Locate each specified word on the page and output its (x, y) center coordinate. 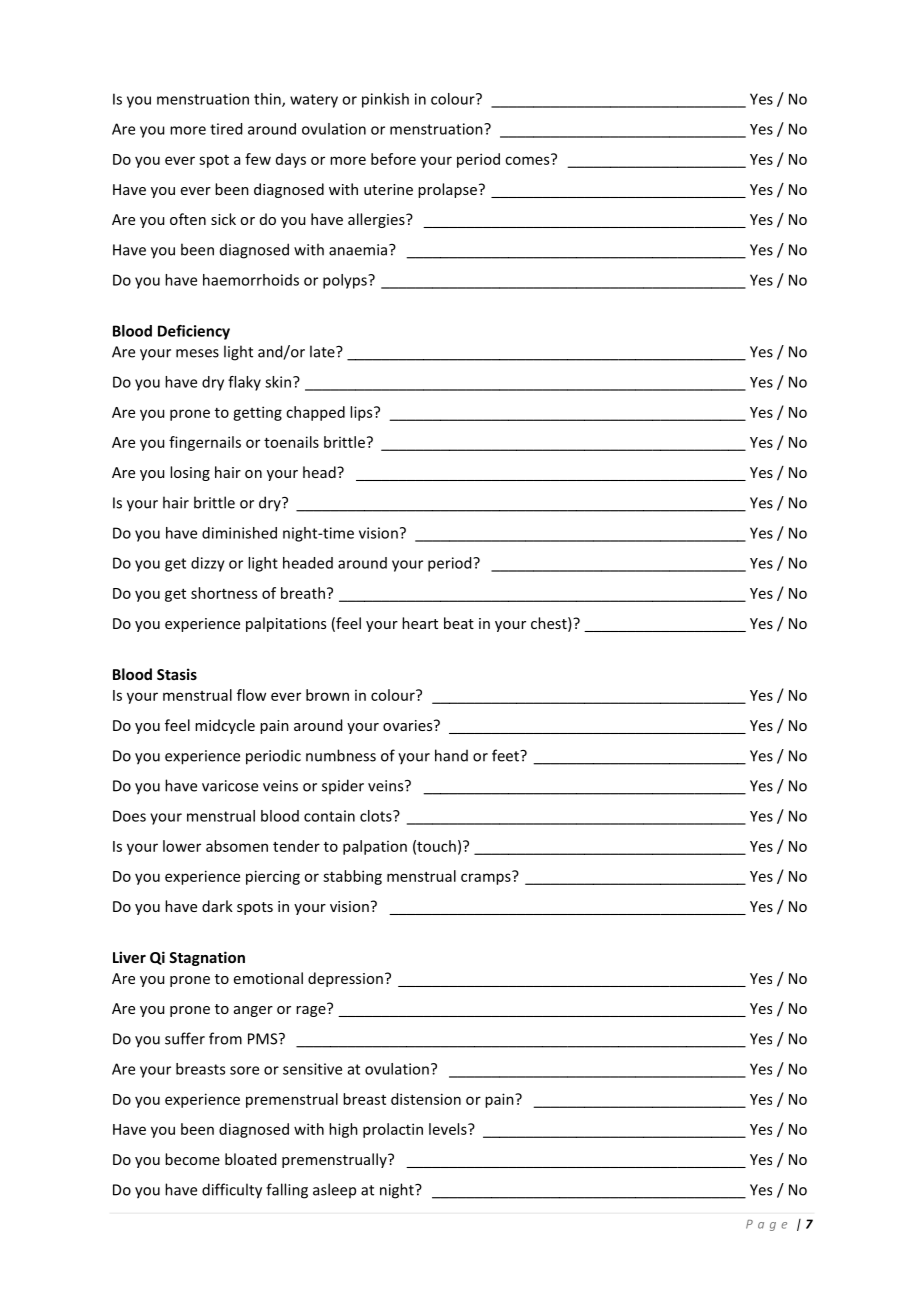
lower (182, 846)
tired (226, 129)
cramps (487, 878)
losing (190, 473)
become (192, 1159)
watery (314, 101)
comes (528, 159)
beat (459, 623)
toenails (291, 442)
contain (329, 816)
